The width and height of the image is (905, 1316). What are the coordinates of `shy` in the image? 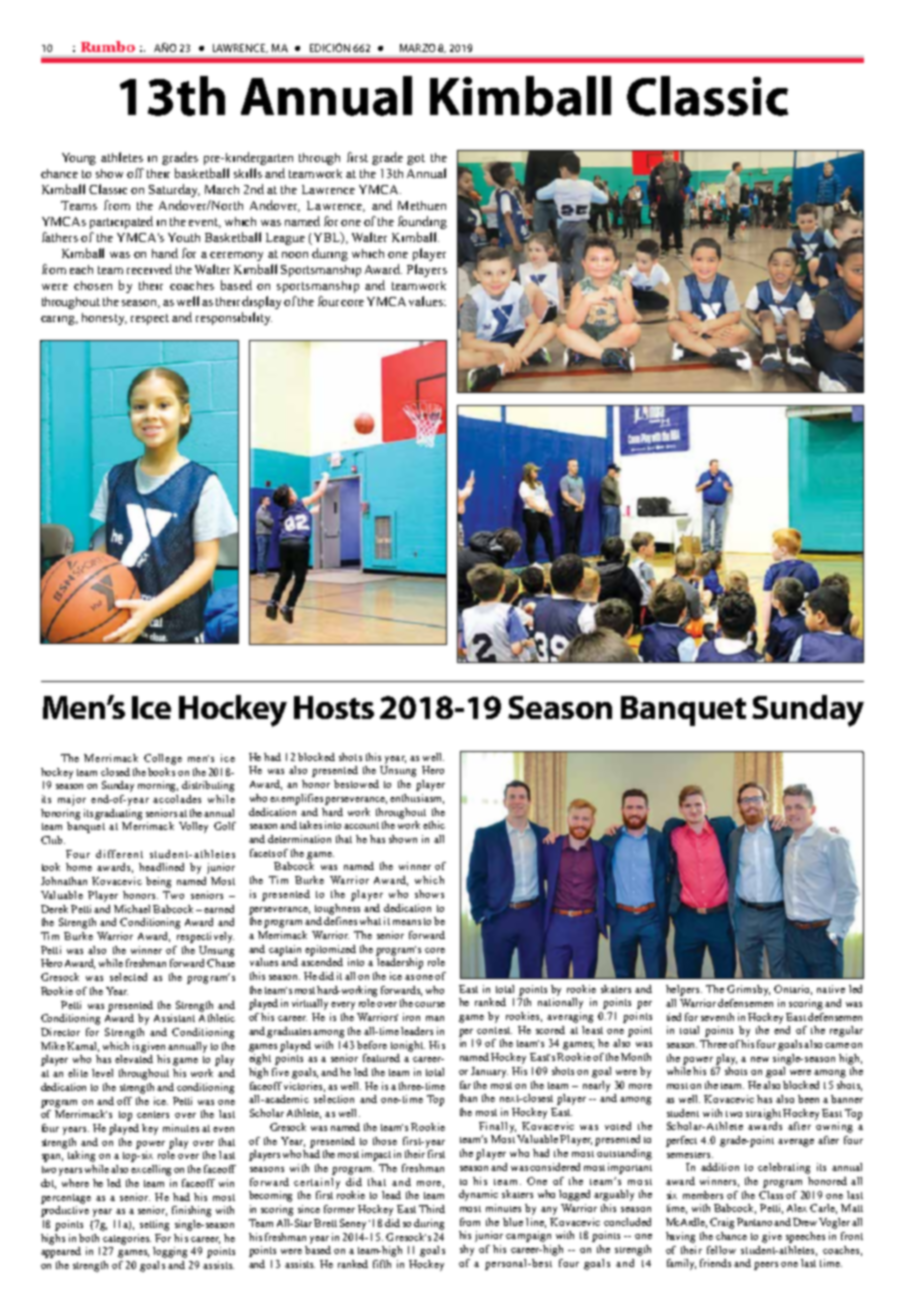 It's located at (467, 1250).
